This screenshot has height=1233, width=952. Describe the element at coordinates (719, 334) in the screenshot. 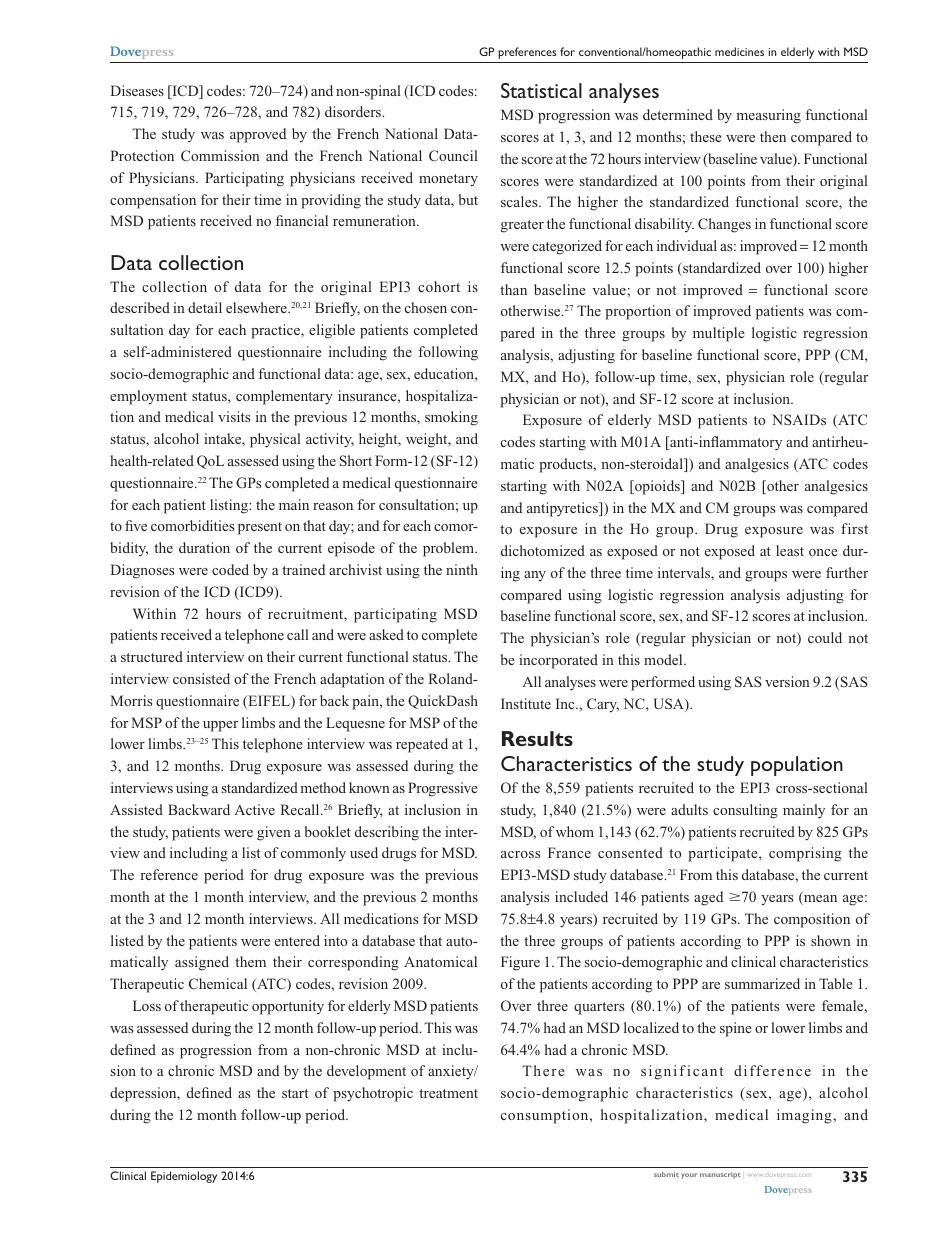

I see `multiple` at that location.
